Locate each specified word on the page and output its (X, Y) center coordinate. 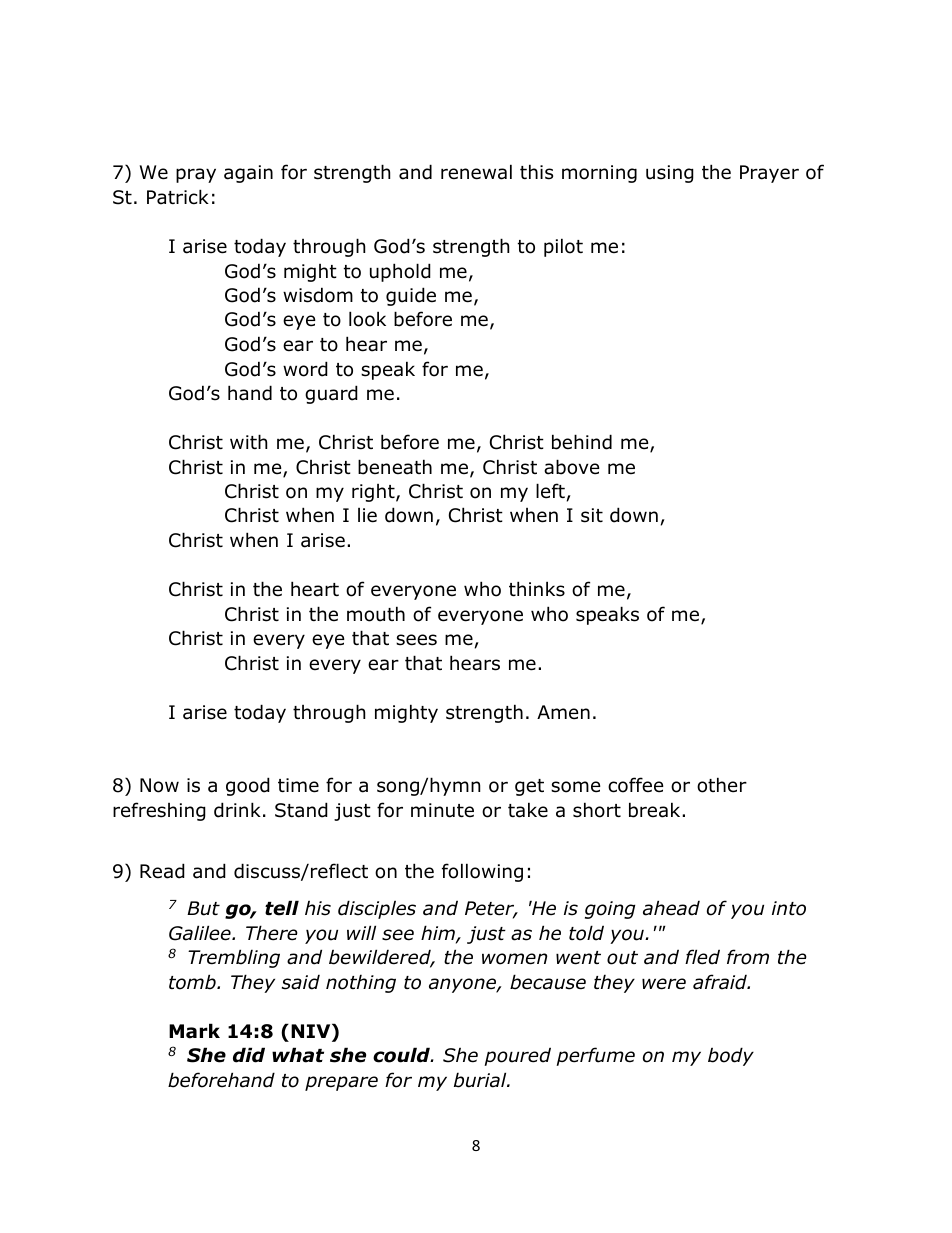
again (248, 174)
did (249, 1055)
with (248, 441)
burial (481, 1080)
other (722, 785)
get (529, 787)
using (670, 174)
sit (592, 515)
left (550, 491)
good (248, 786)
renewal (476, 172)
